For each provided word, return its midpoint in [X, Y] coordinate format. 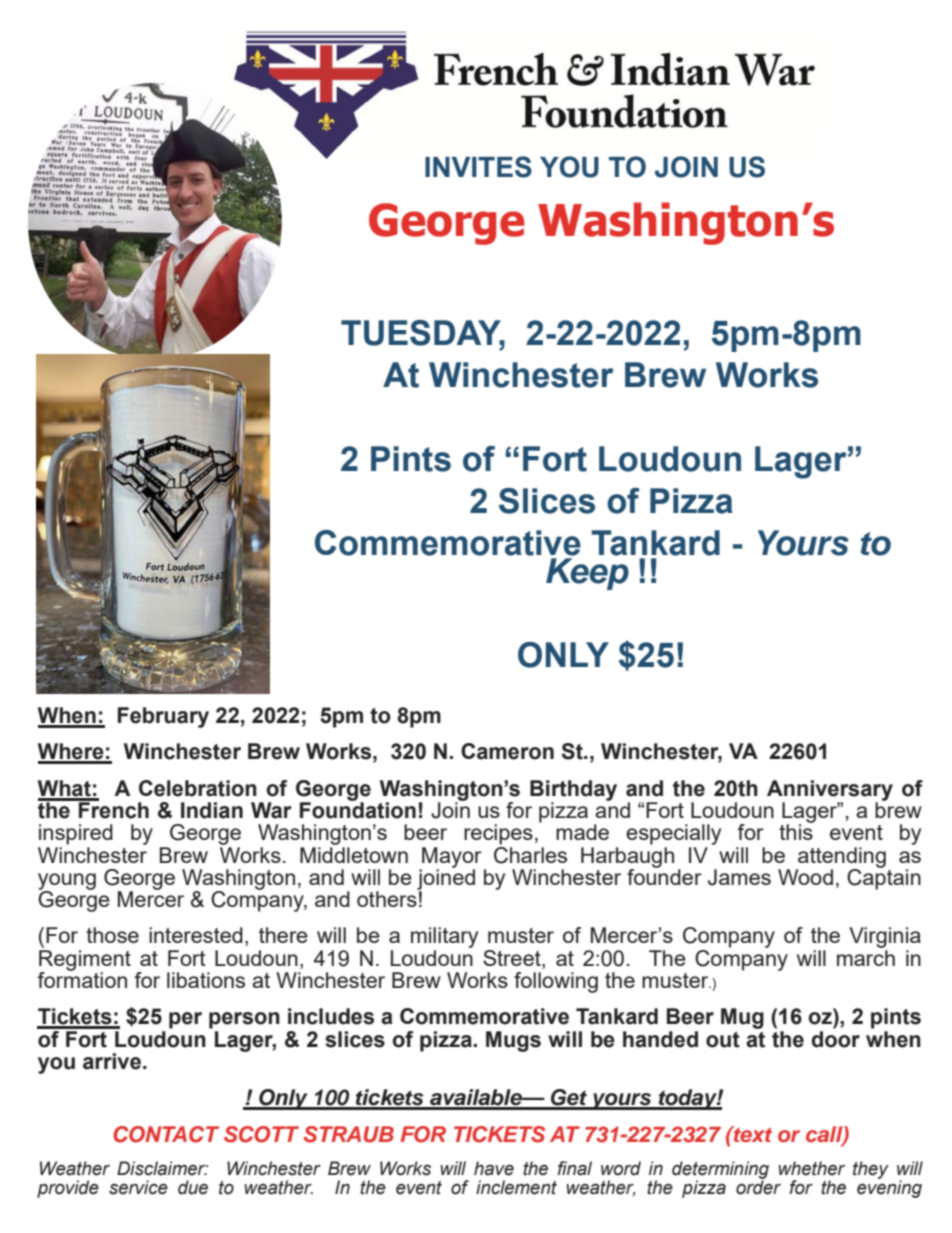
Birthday [573, 791]
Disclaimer [162, 1168]
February [163, 717]
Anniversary [830, 791]
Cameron [507, 751]
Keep [587, 574]
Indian [212, 810]
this [796, 831]
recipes [498, 834]
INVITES [478, 167]
